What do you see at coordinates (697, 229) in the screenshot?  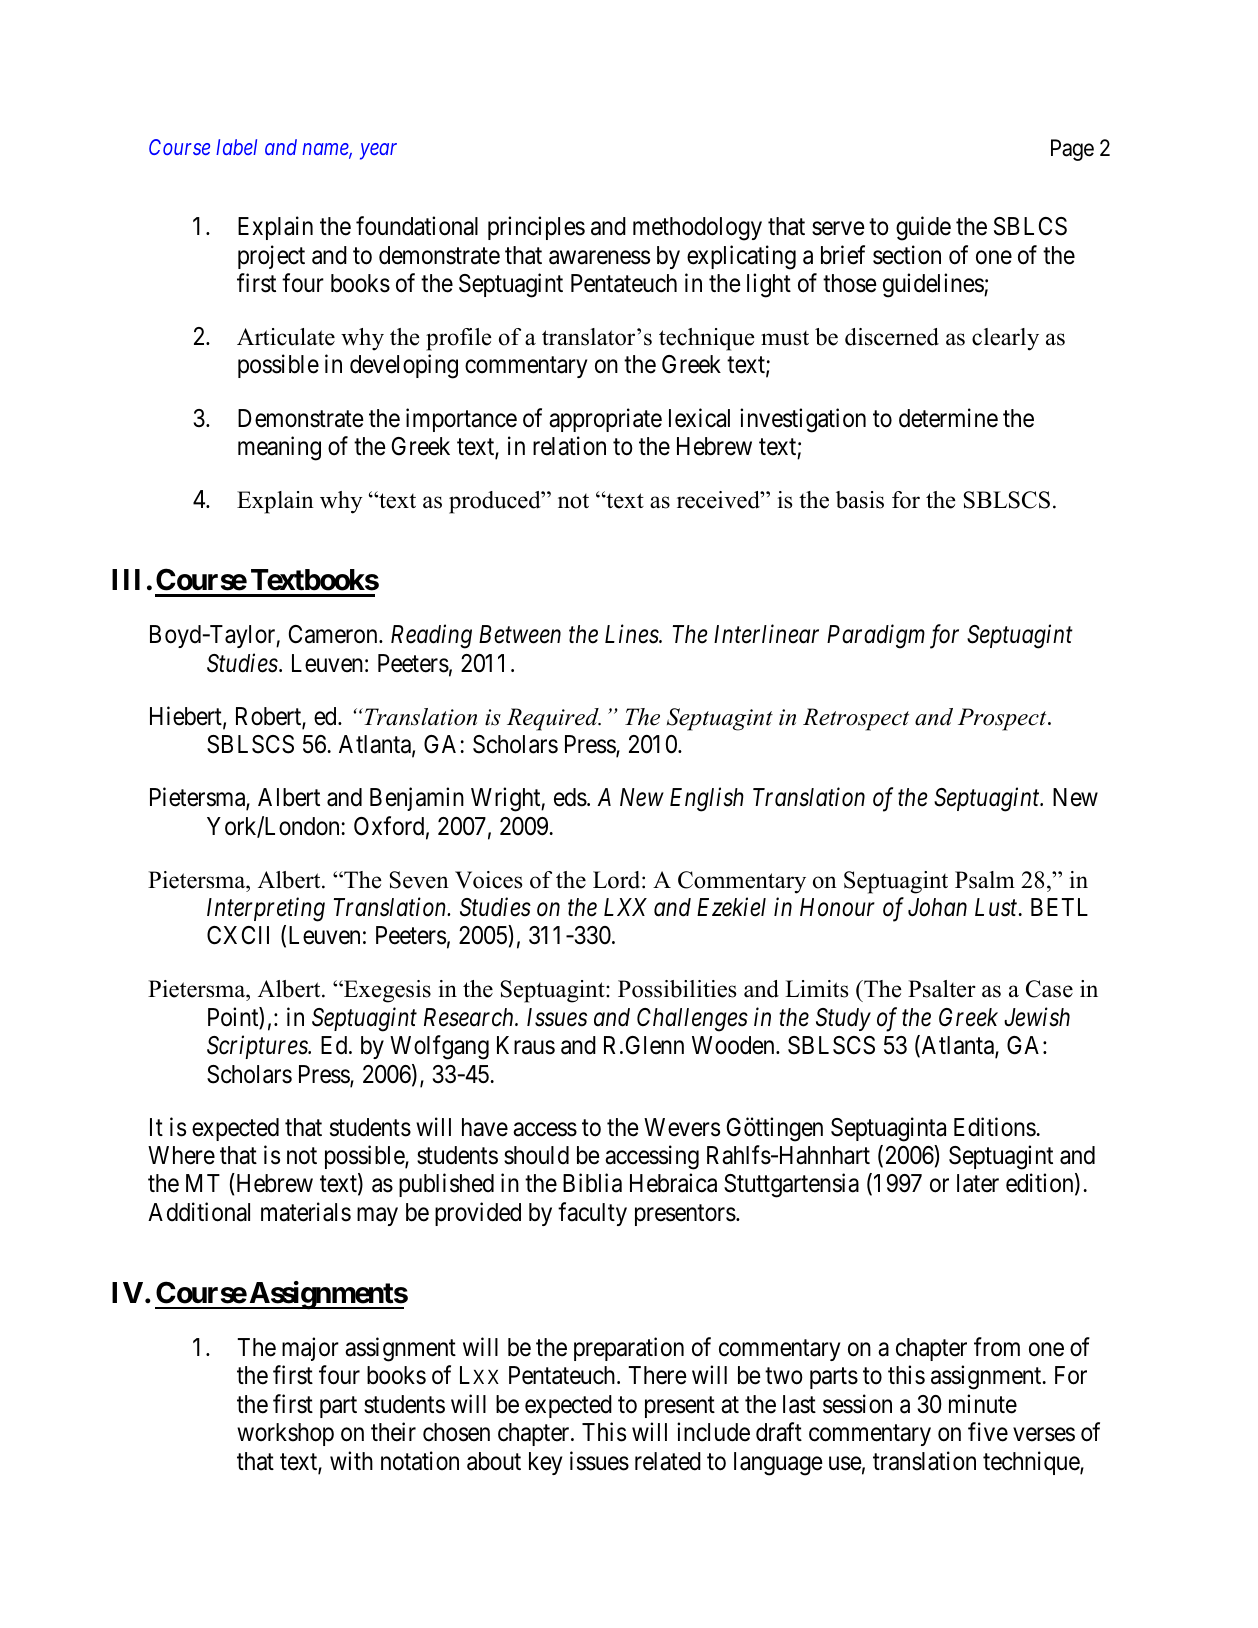 I see `methodology` at bounding box center [697, 229].
